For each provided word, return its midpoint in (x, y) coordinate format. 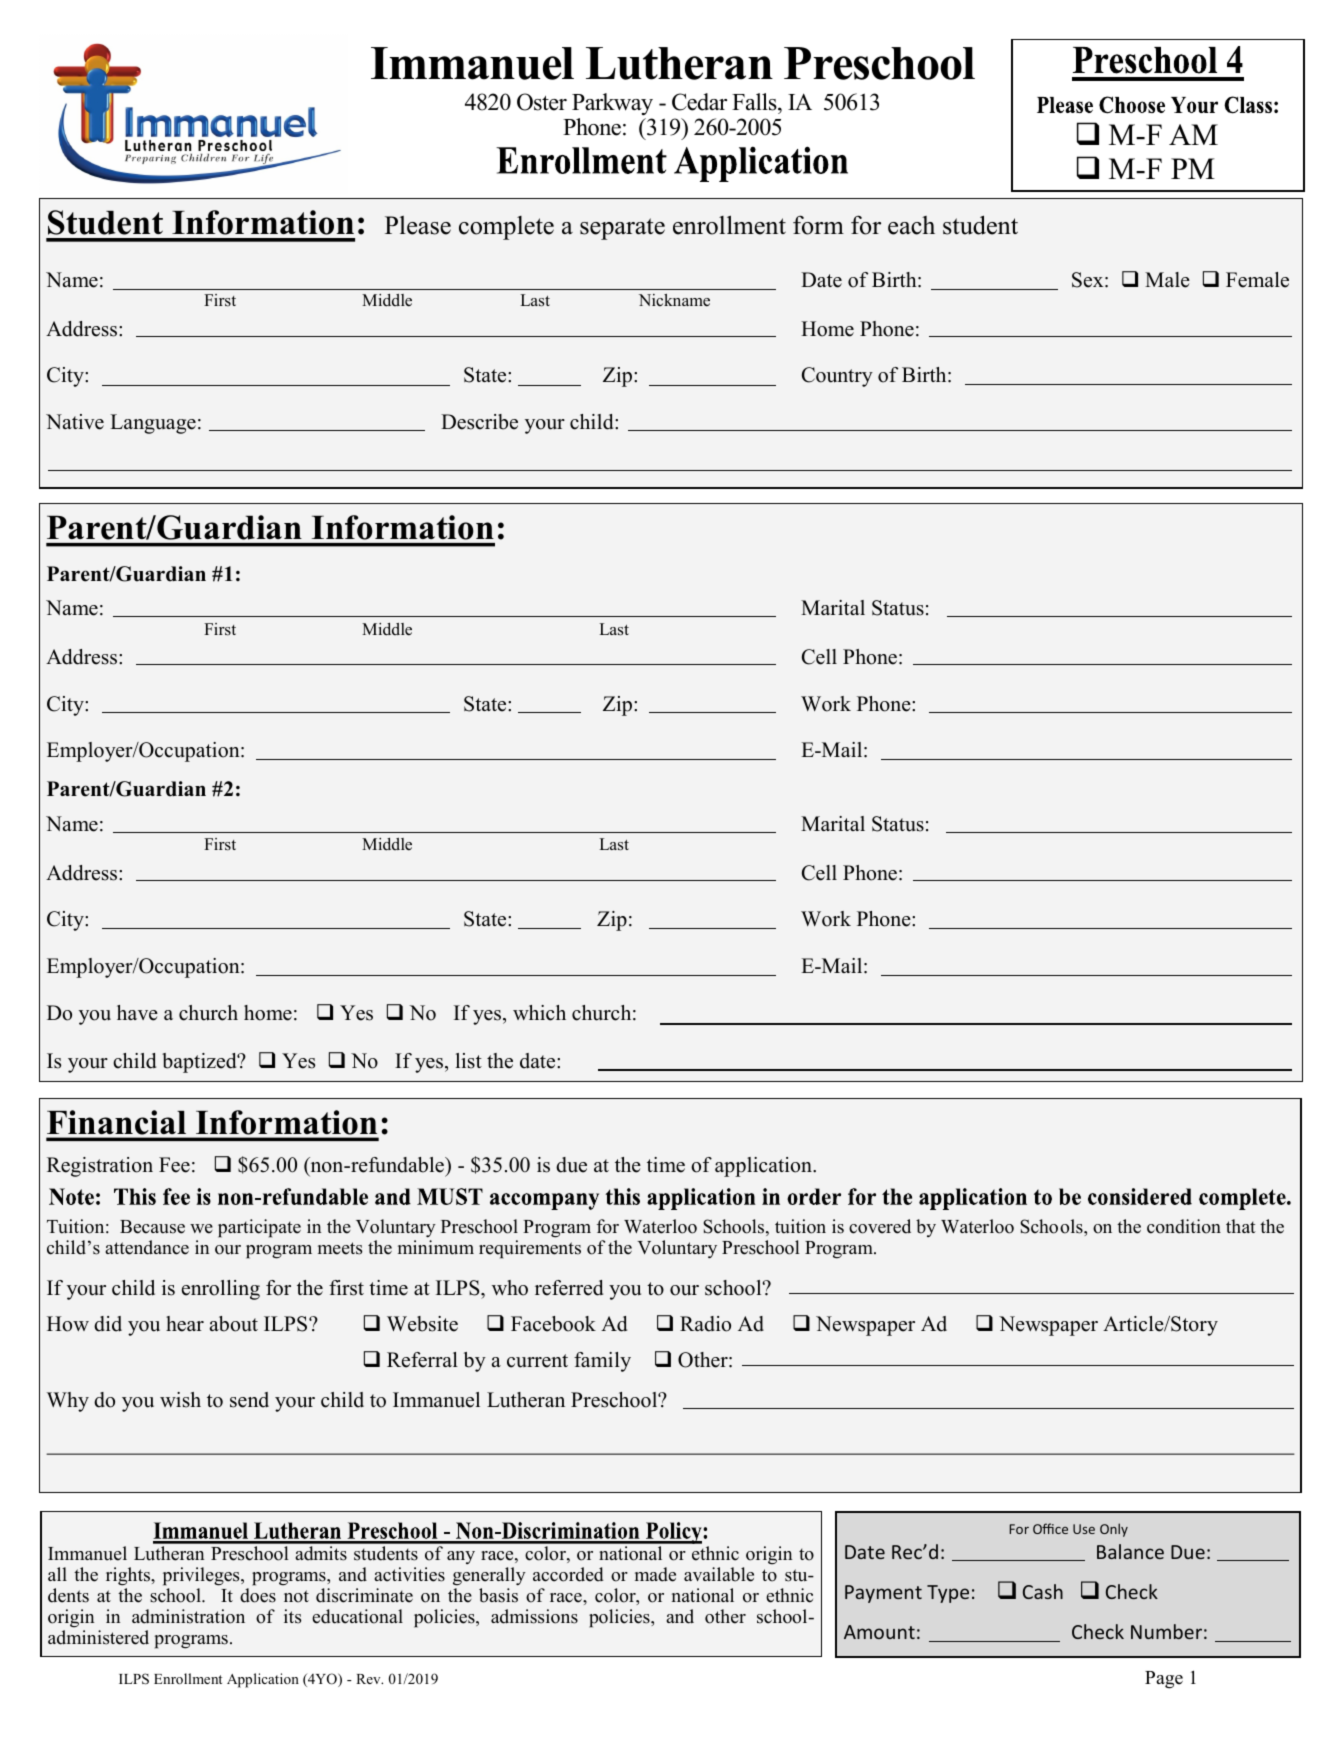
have (137, 1013)
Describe (479, 422)
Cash (1043, 1591)
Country (837, 377)
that (1241, 1226)
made (655, 1574)
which (539, 1013)
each (911, 225)
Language (153, 424)
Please (418, 225)
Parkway (612, 104)
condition (1184, 1226)
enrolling (221, 1290)
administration (188, 1616)
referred (569, 1288)
